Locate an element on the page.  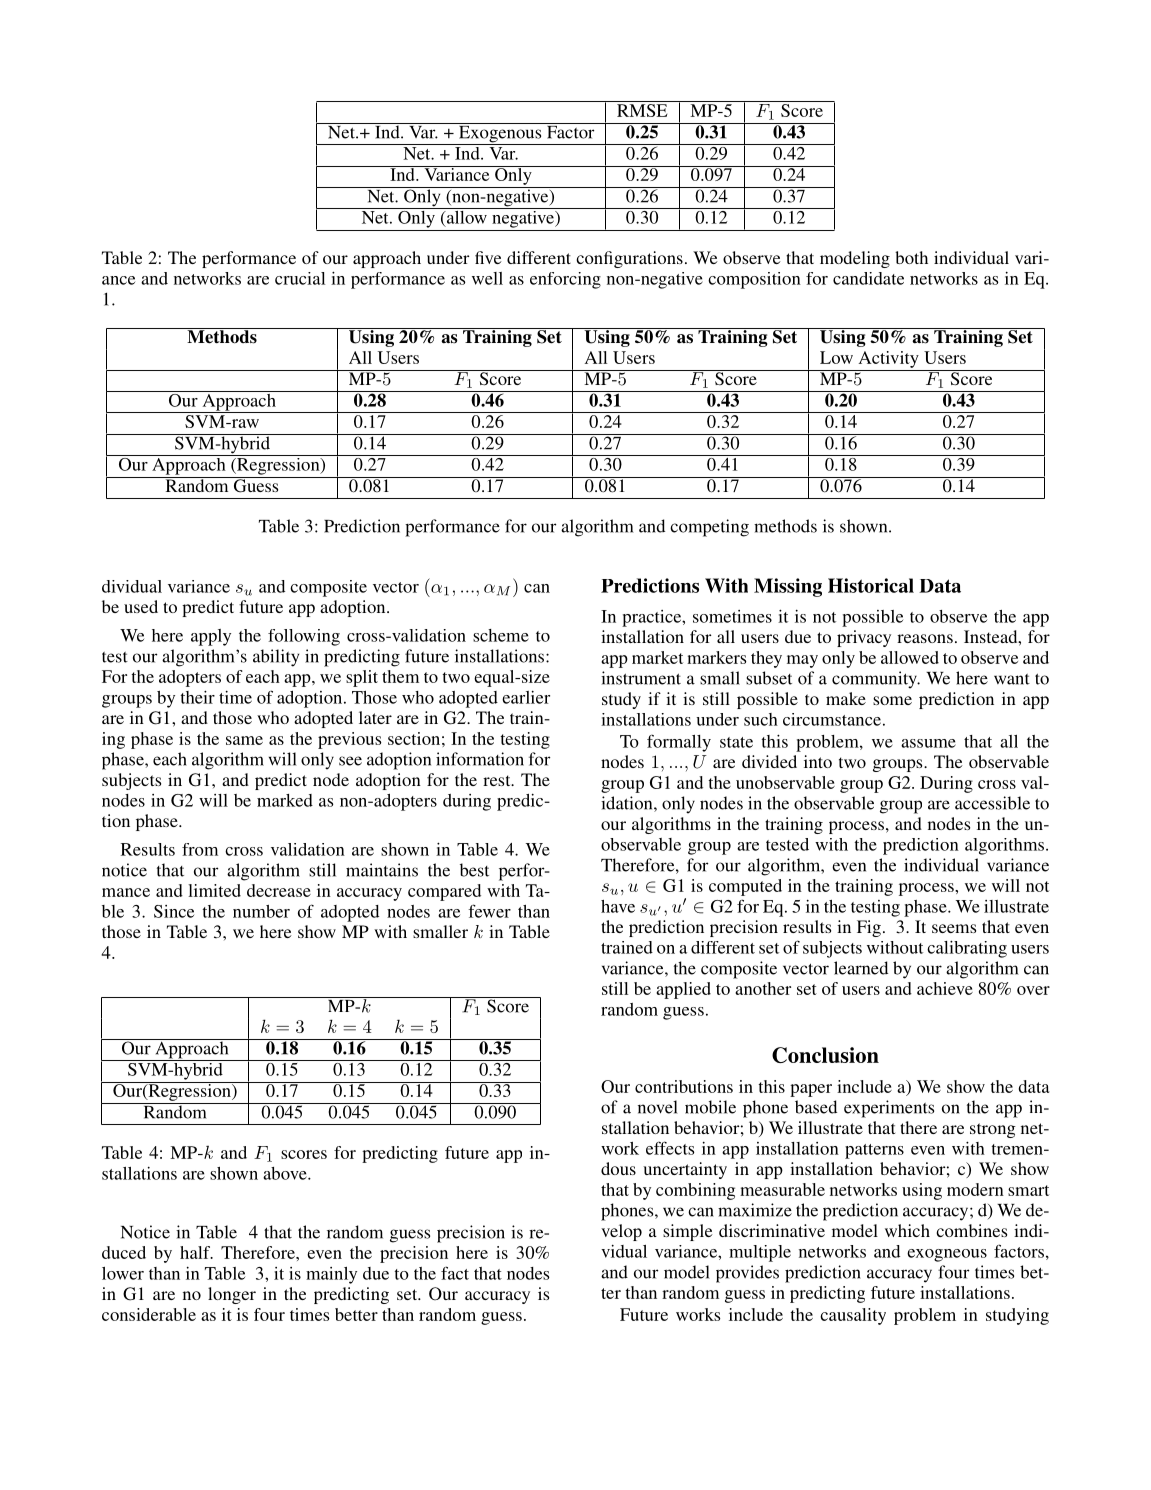
simple is located at coordinates (688, 1232).
